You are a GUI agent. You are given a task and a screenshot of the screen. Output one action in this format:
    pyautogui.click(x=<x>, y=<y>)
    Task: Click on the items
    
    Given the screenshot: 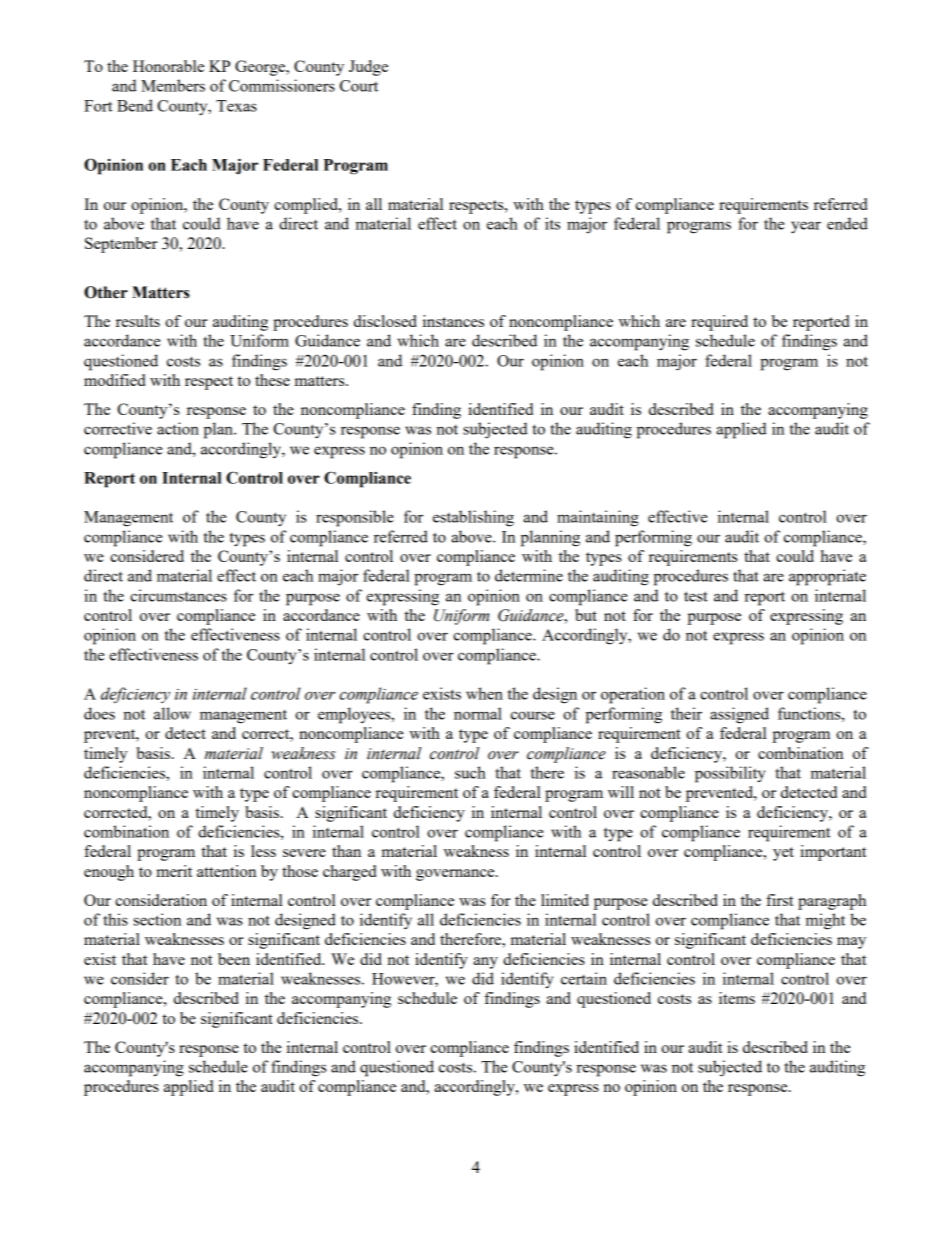 What is the action you would take?
    pyautogui.click(x=737, y=998)
